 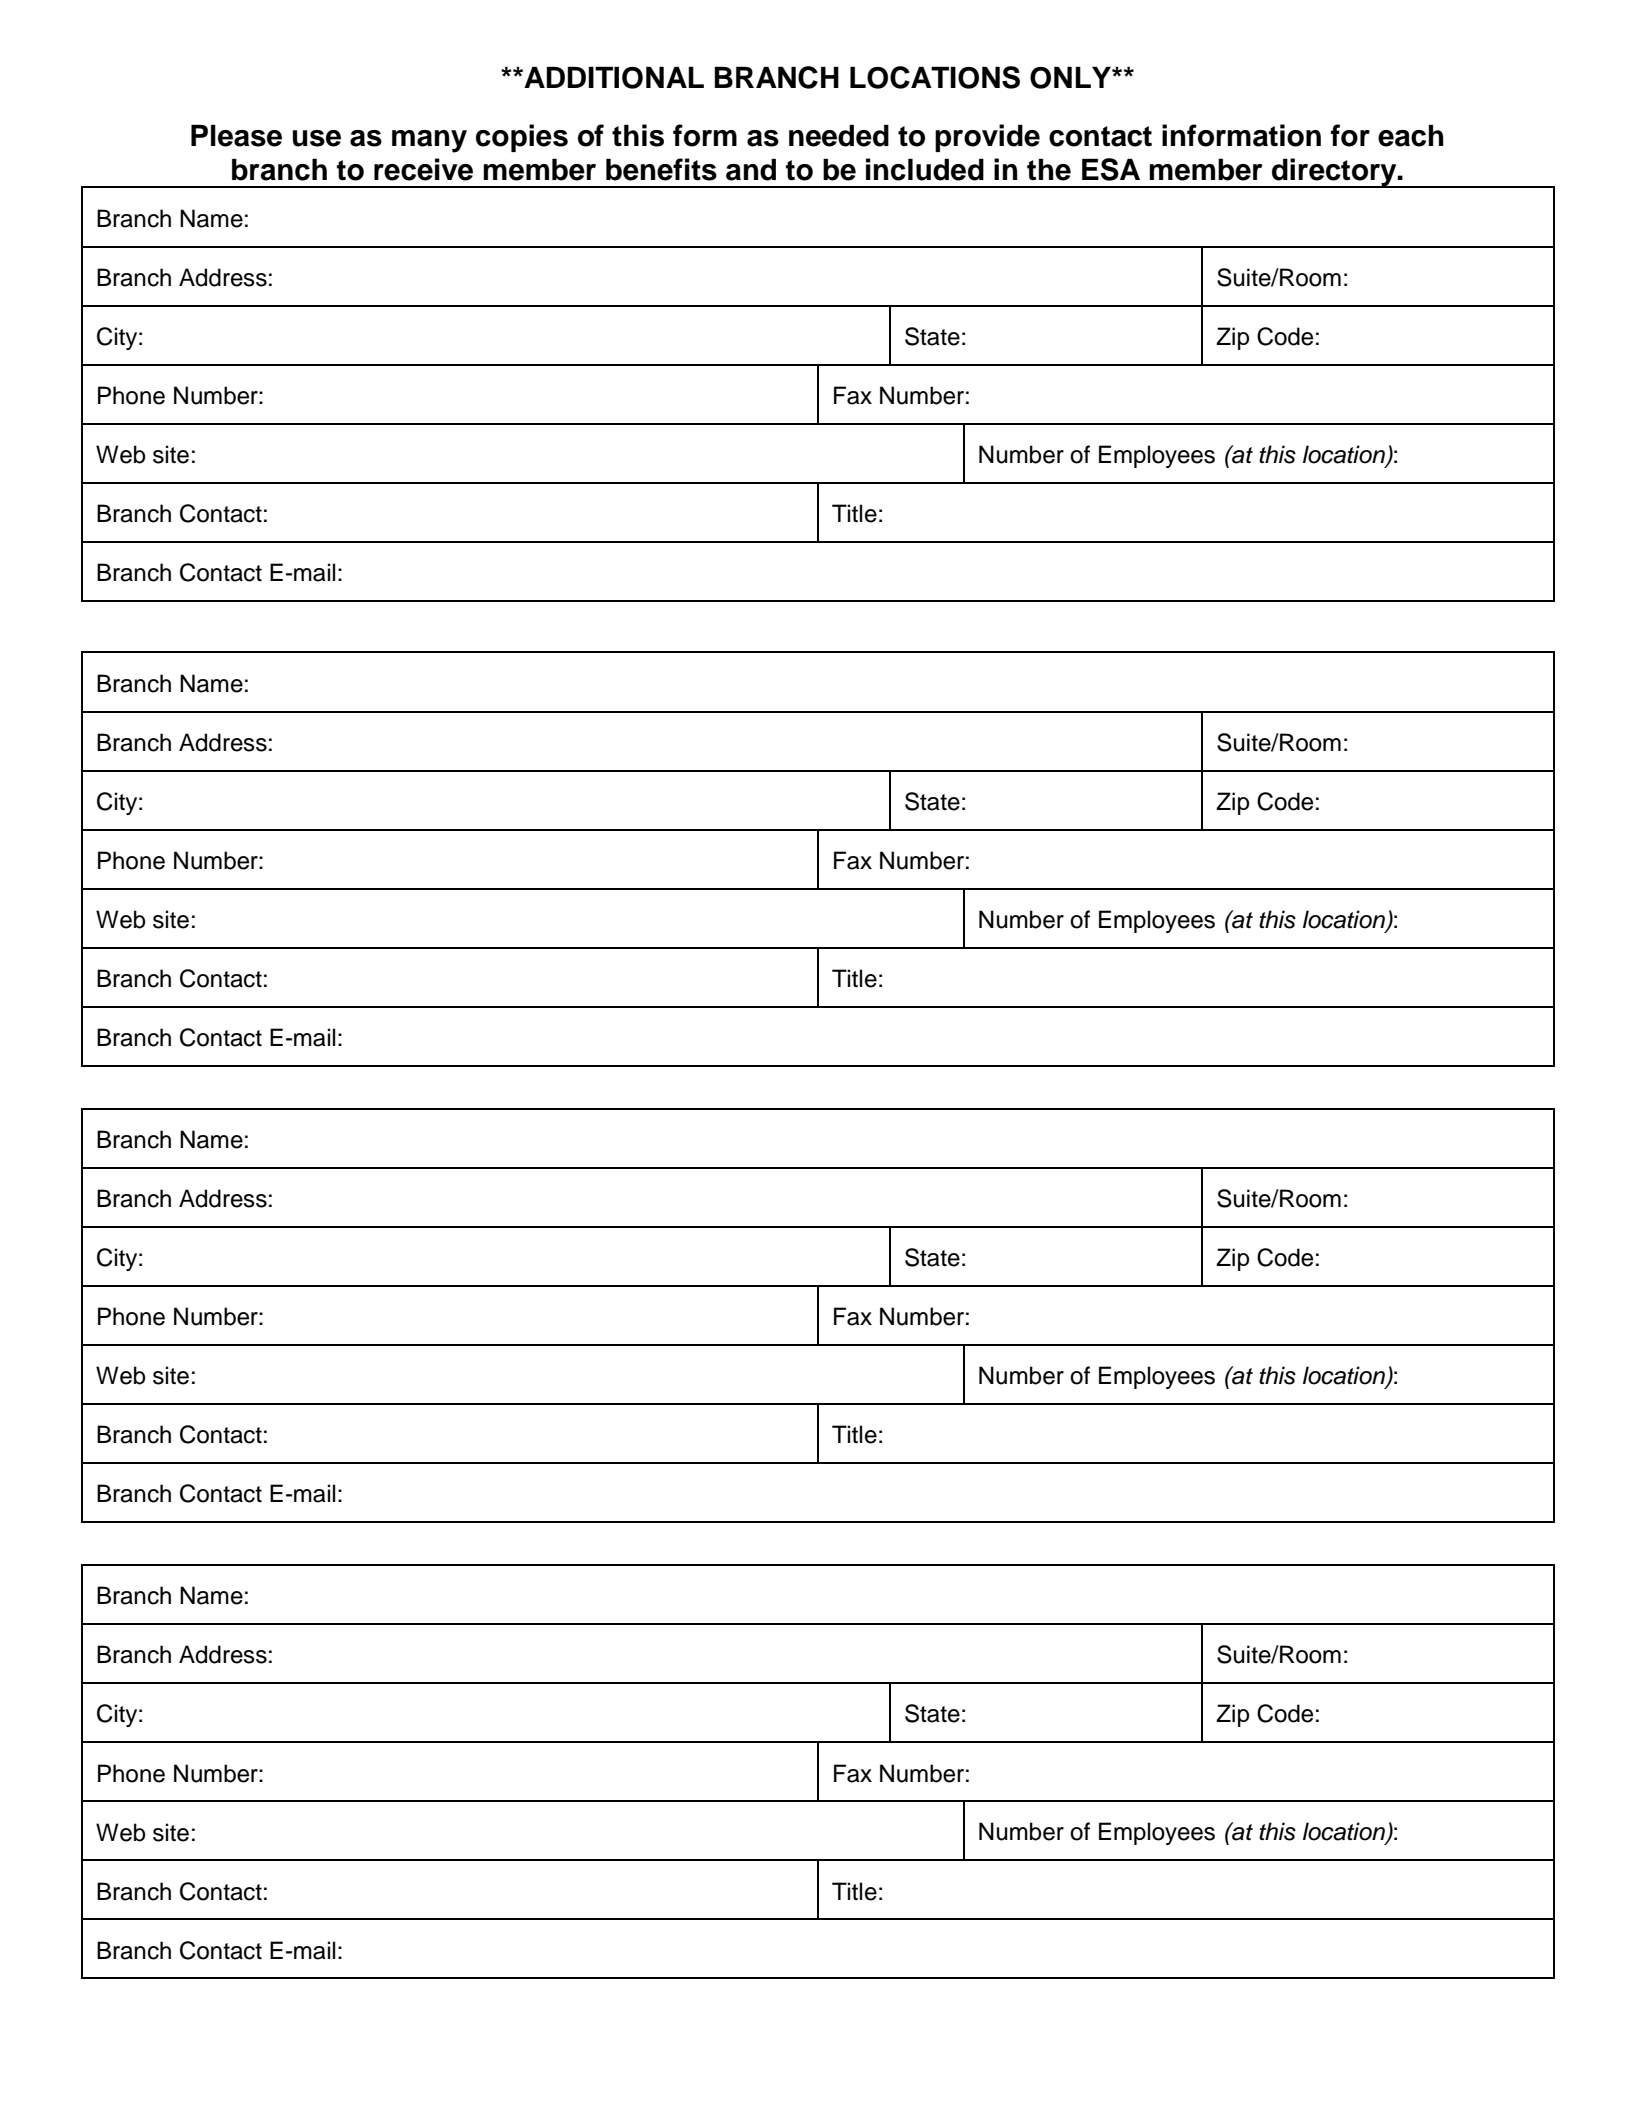 I want to click on needed, so click(x=839, y=135).
